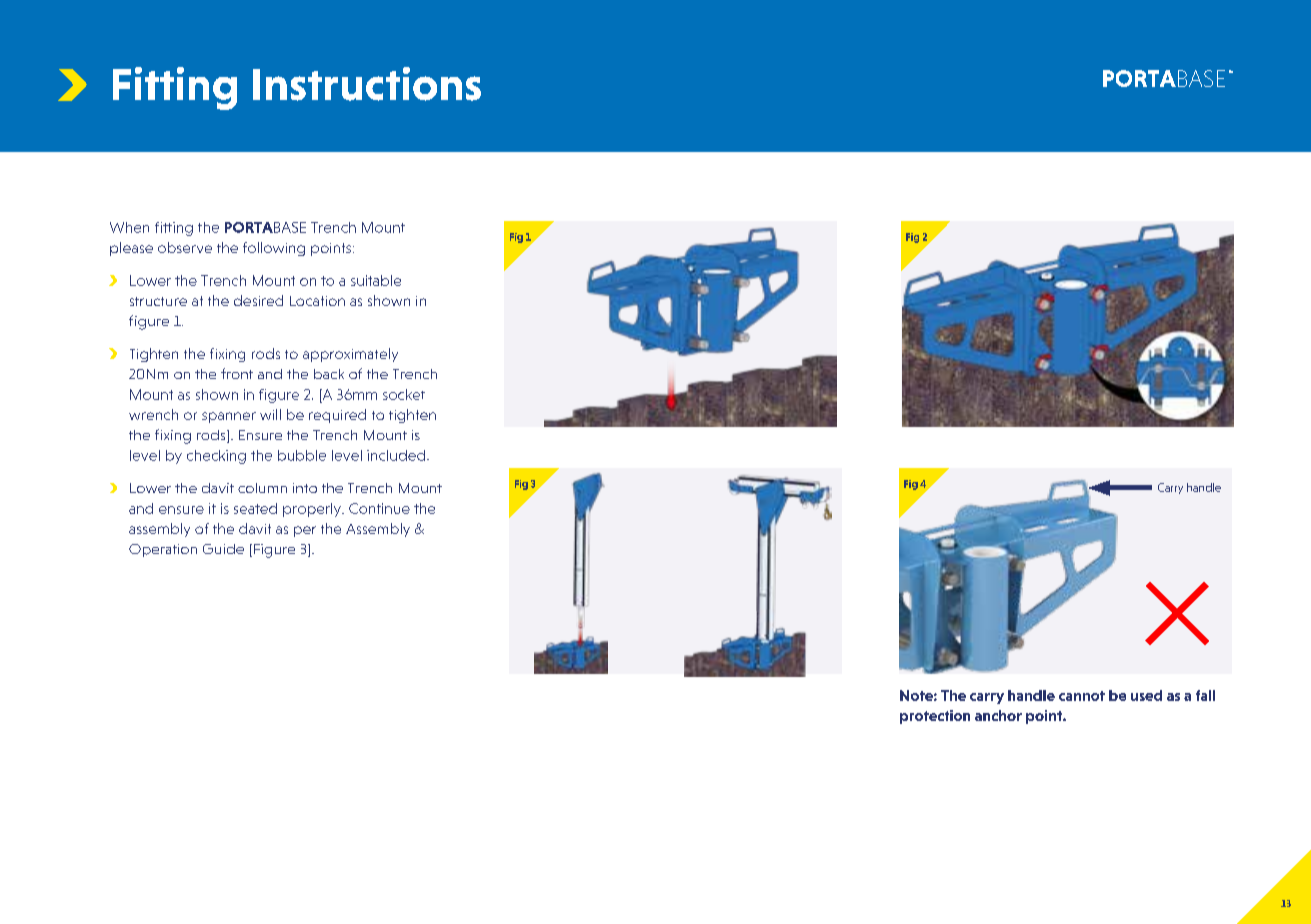 The image size is (1311, 924). Describe the element at coordinates (367, 84) in the screenshot. I see `Instructions` at that location.
